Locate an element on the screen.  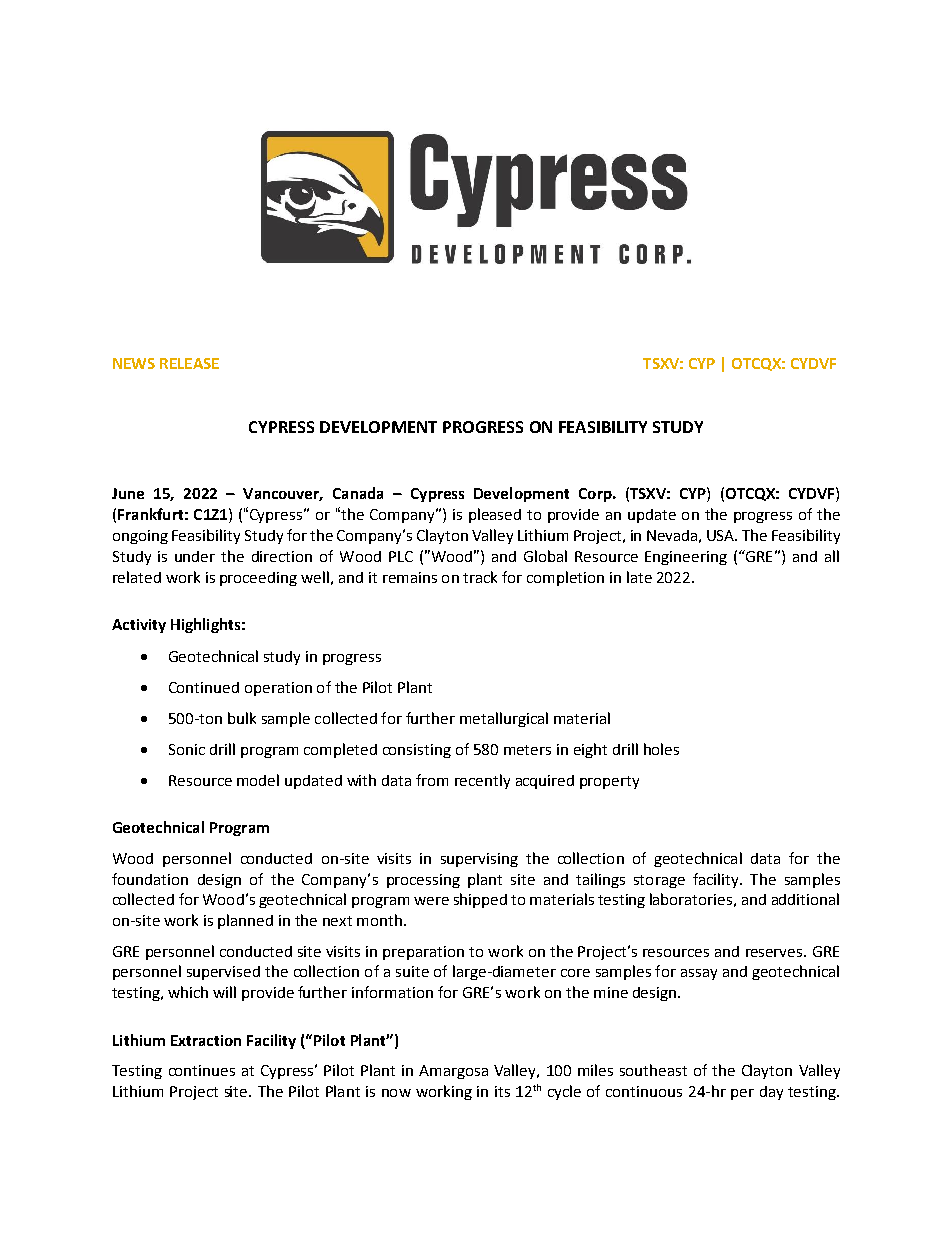
metallurgical is located at coordinates (504, 719).
